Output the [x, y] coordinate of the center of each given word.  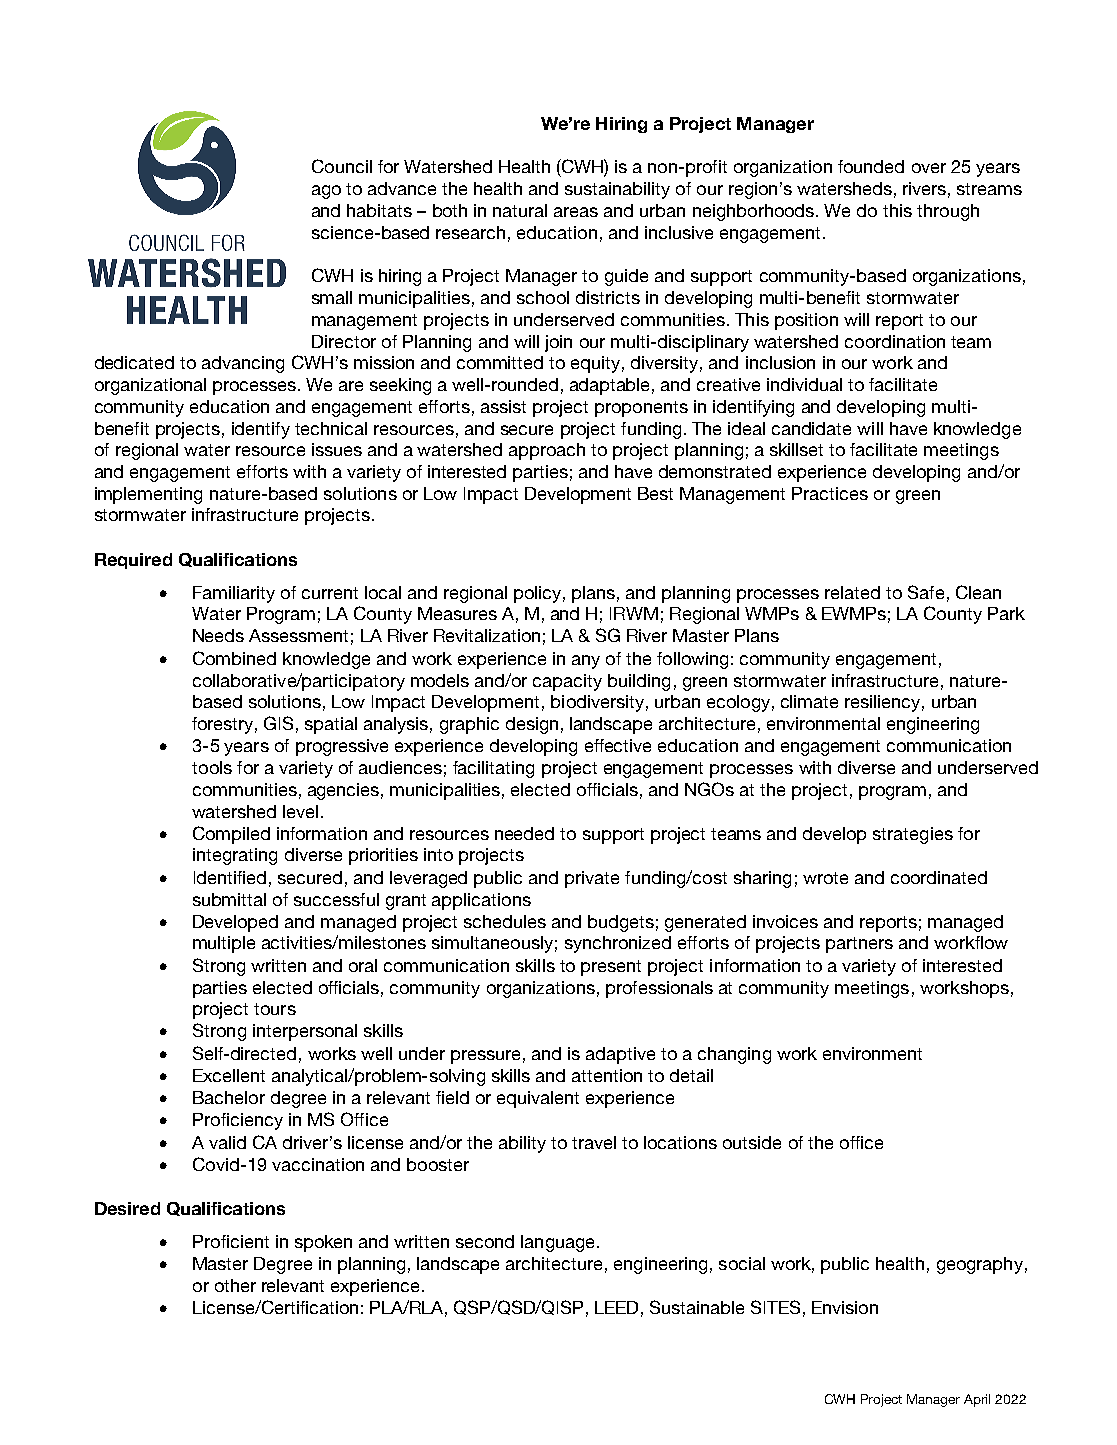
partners [859, 945]
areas [576, 212]
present [611, 968]
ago [326, 192]
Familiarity [234, 594]
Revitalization [487, 635]
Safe [926, 592]
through [948, 212]
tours [275, 1009]
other [235, 1285]
